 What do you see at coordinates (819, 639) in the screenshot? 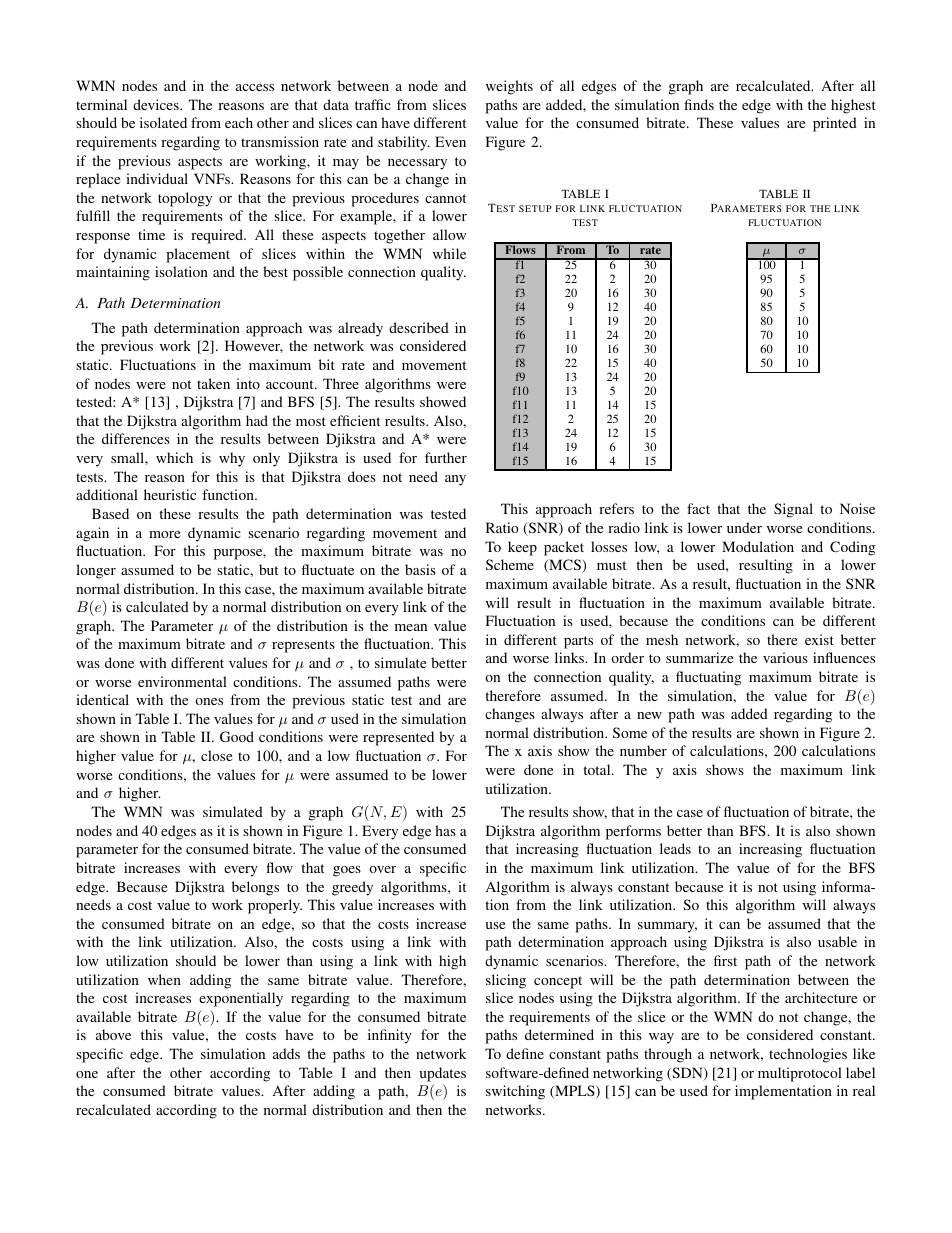
I see `exist` at bounding box center [819, 639].
